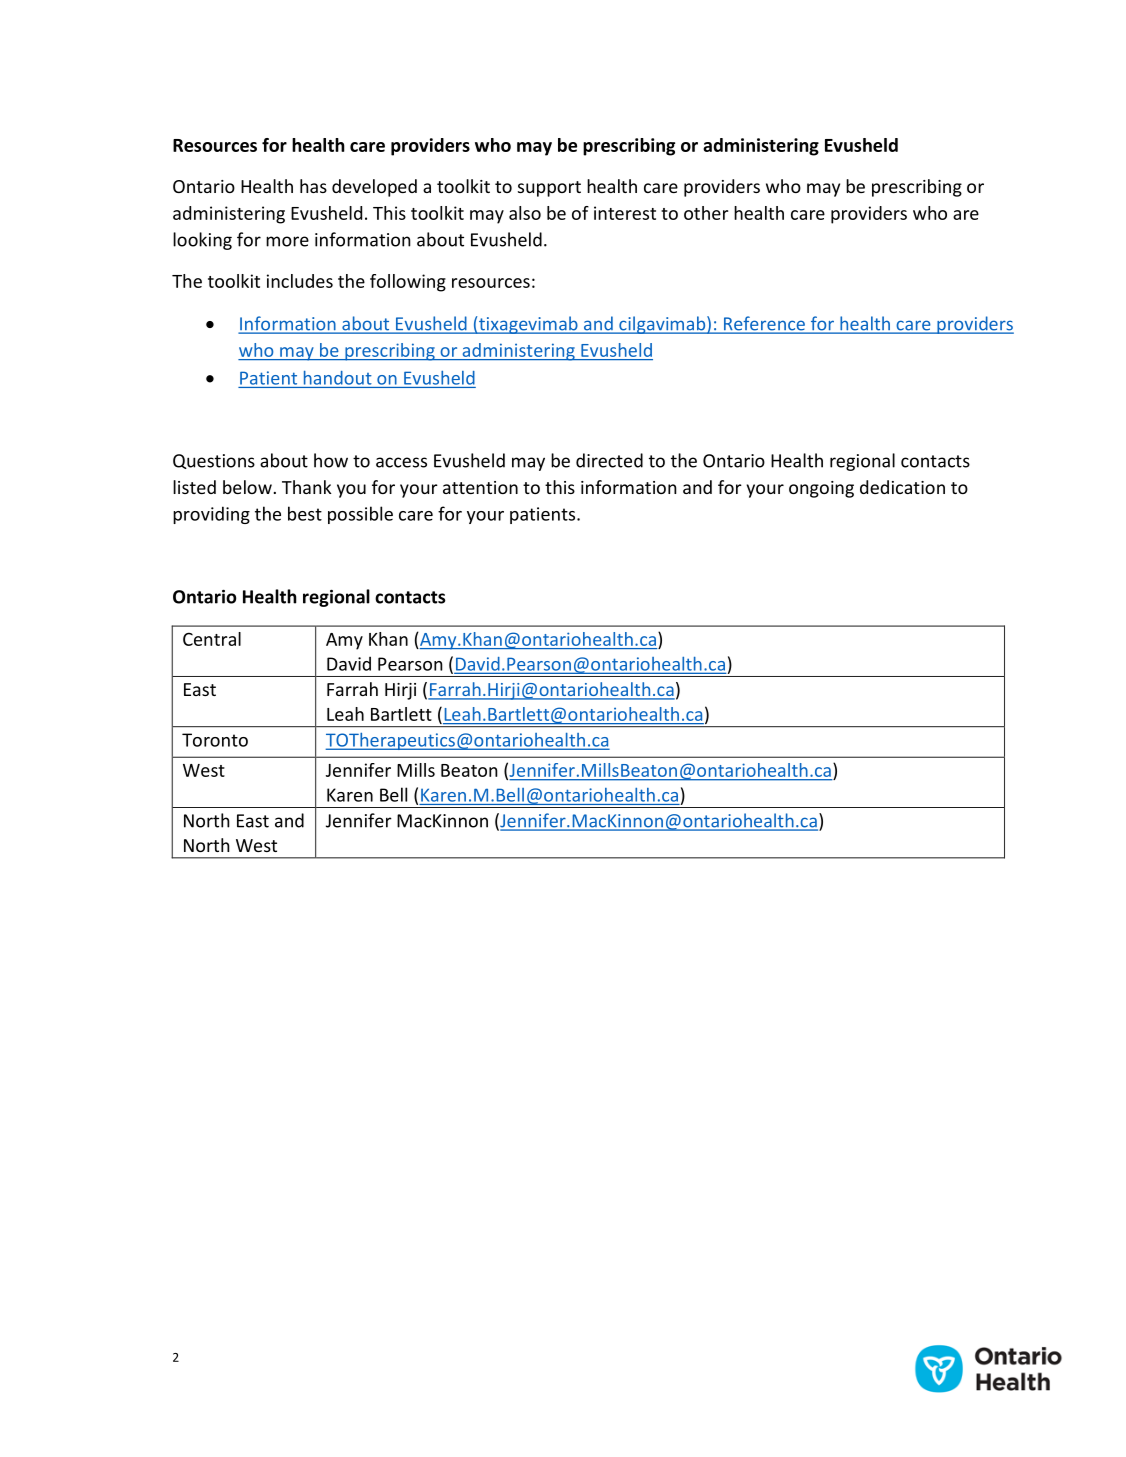  What do you see at coordinates (902, 487) in the document?
I see `dedication` at bounding box center [902, 487].
